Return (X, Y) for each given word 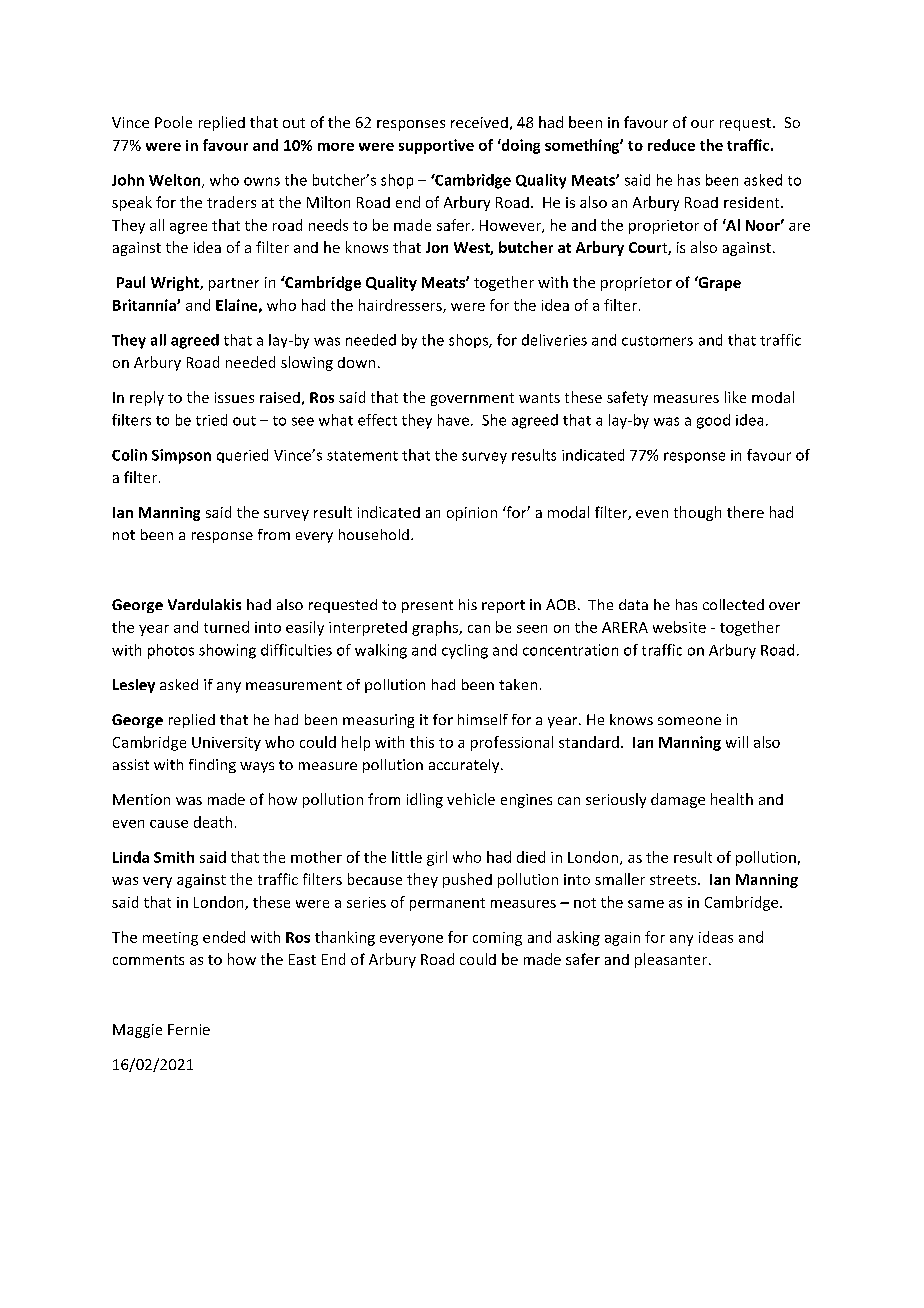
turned (226, 627)
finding (212, 766)
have (453, 420)
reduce (671, 145)
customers (657, 341)
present (427, 606)
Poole (173, 122)
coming (497, 939)
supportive (436, 146)
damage (678, 800)
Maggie (137, 1031)
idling (425, 800)
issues (234, 397)
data (633, 604)
